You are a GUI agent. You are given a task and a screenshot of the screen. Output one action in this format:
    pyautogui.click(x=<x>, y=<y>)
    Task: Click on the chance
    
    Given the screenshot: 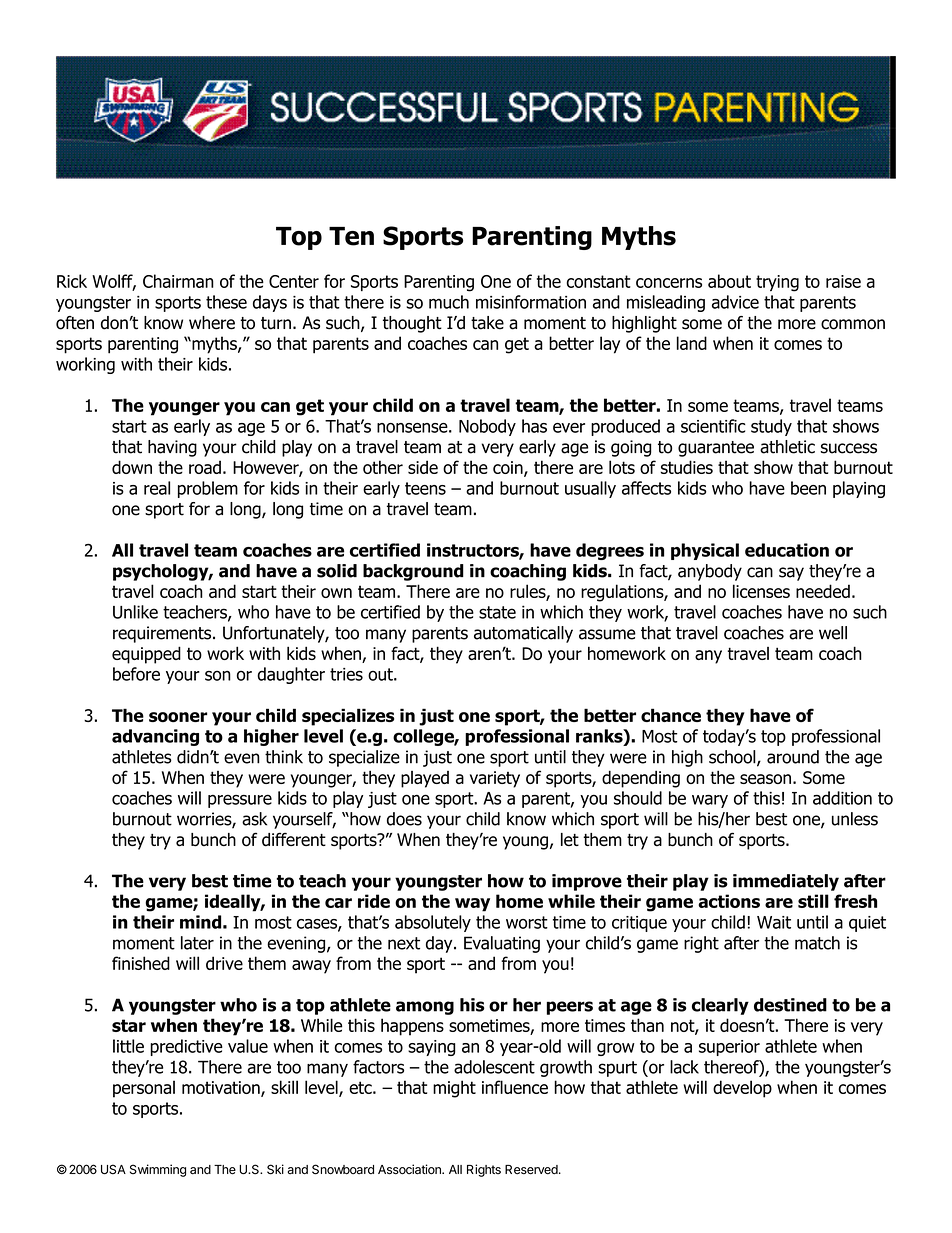 What is the action you would take?
    pyautogui.click(x=671, y=715)
